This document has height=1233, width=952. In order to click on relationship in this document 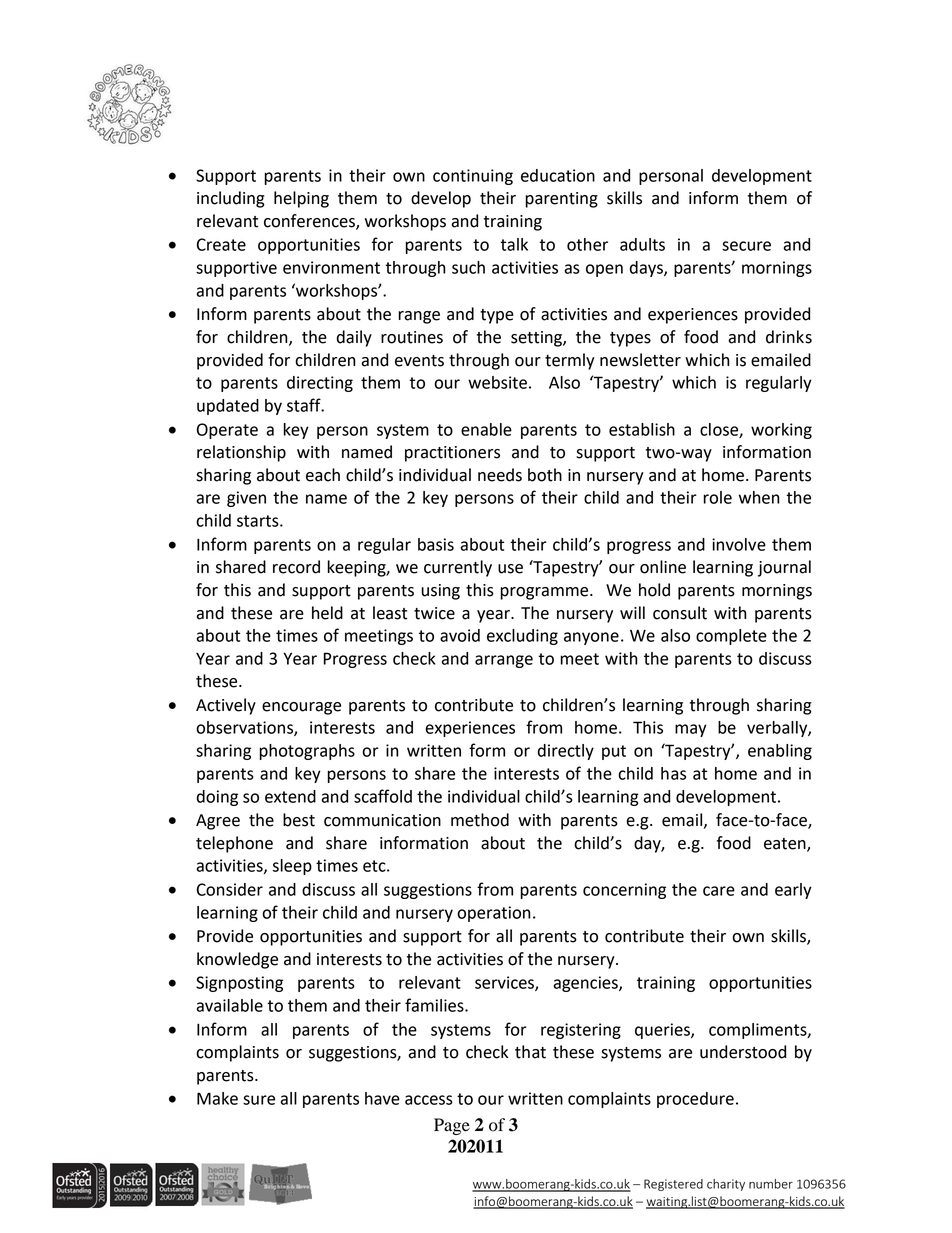, I will do `click(241, 453)`.
